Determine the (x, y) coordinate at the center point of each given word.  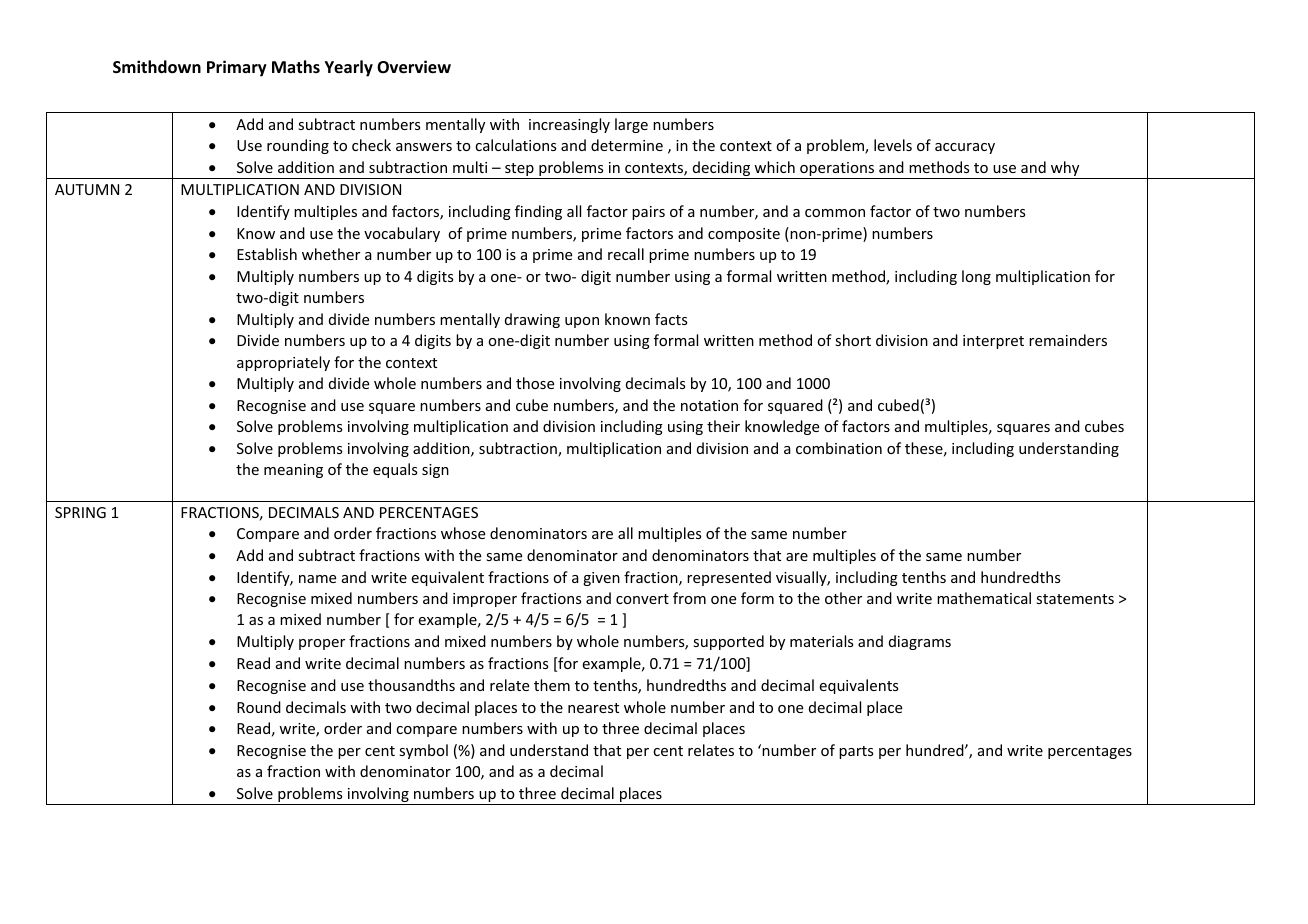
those (535, 383)
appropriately (283, 363)
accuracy (965, 148)
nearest (593, 708)
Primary (237, 68)
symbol (423, 751)
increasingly (569, 125)
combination (839, 448)
